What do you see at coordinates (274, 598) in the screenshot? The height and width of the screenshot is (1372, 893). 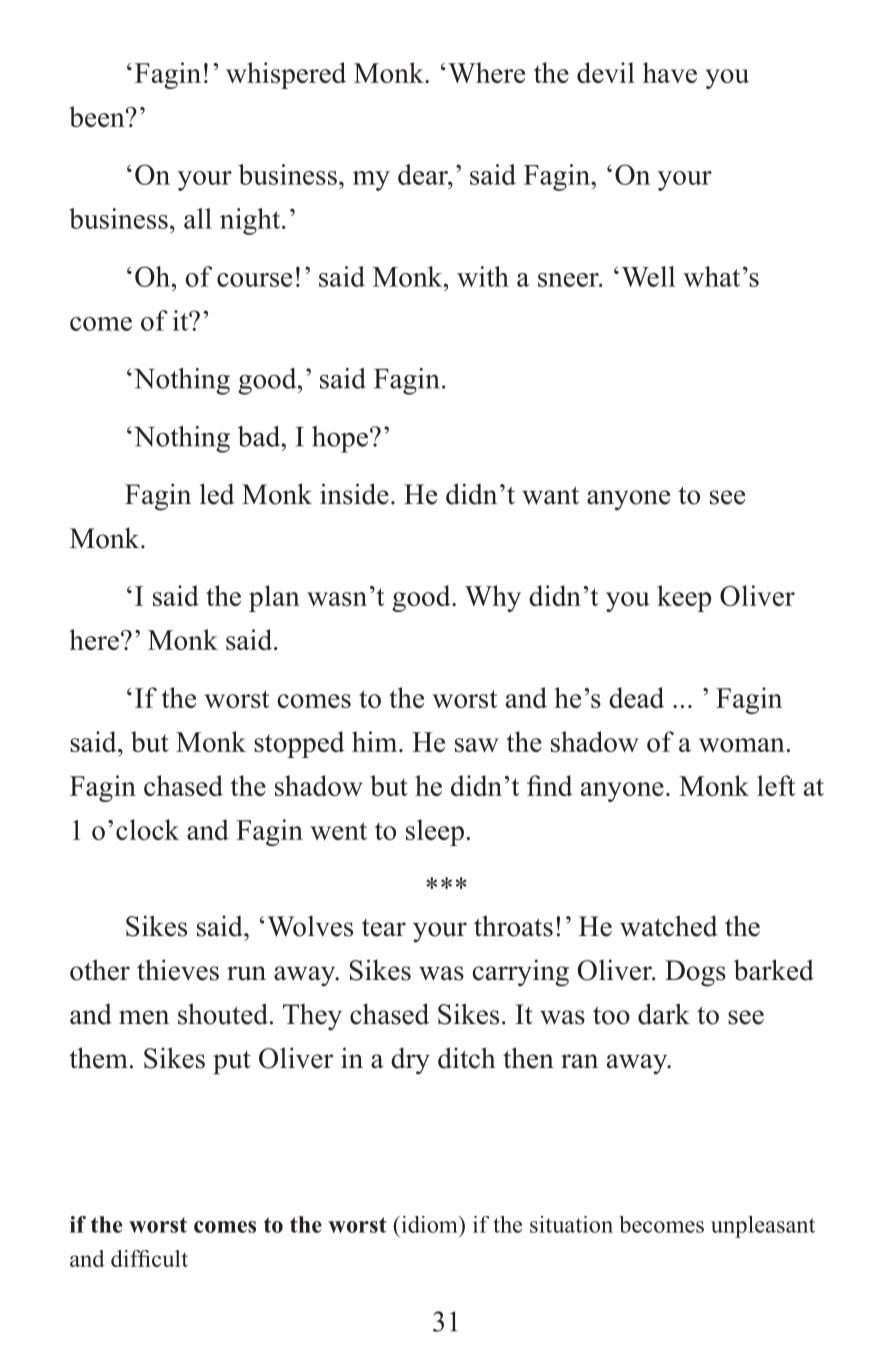 I see `plan` at bounding box center [274, 598].
